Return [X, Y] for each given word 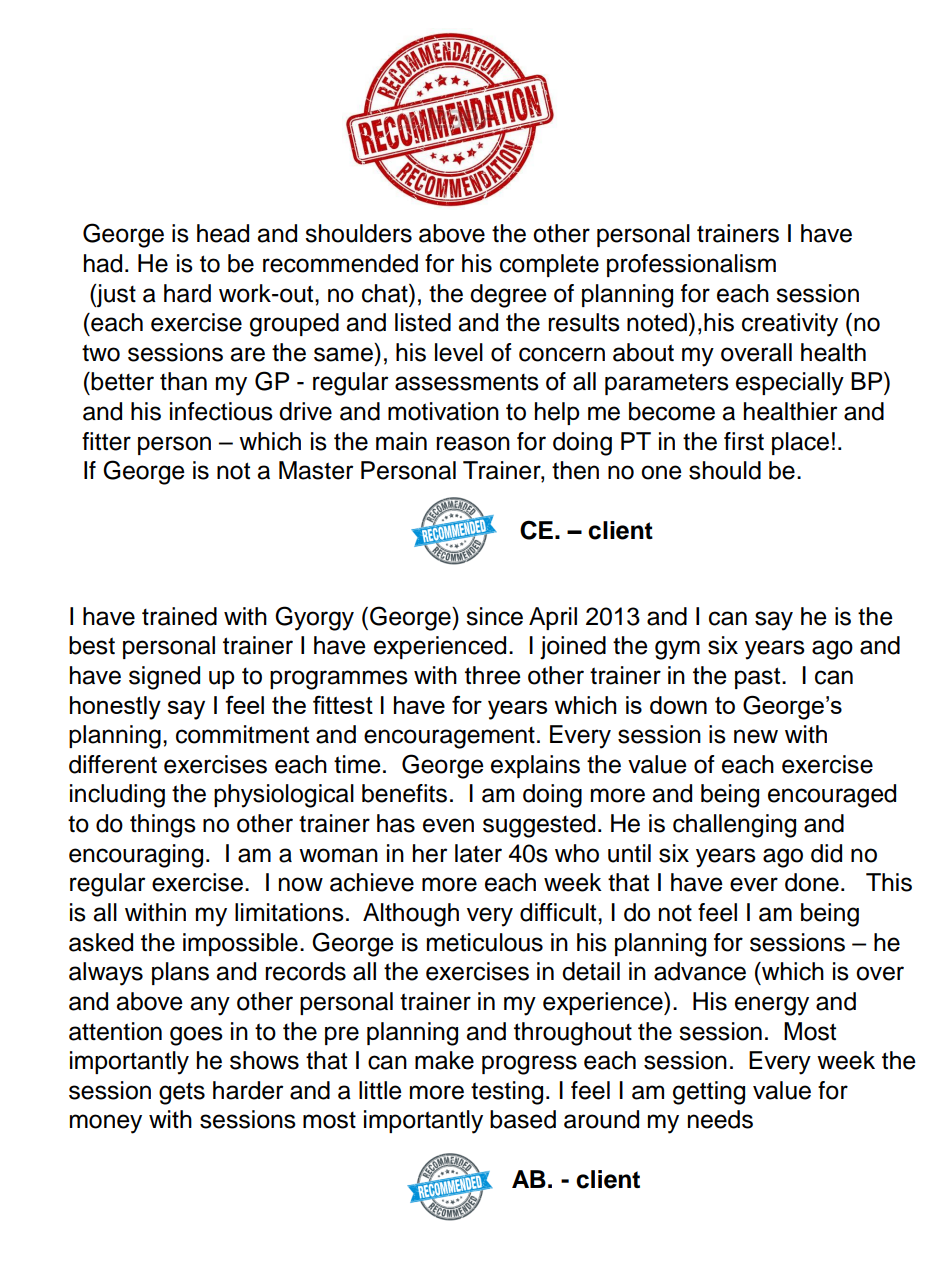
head [223, 233]
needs [720, 1119]
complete [549, 265]
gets [182, 1094]
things [163, 826]
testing [507, 1093]
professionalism [691, 265]
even [448, 825]
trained [179, 616]
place [800, 443]
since [494, 616]
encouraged [832, 796]
